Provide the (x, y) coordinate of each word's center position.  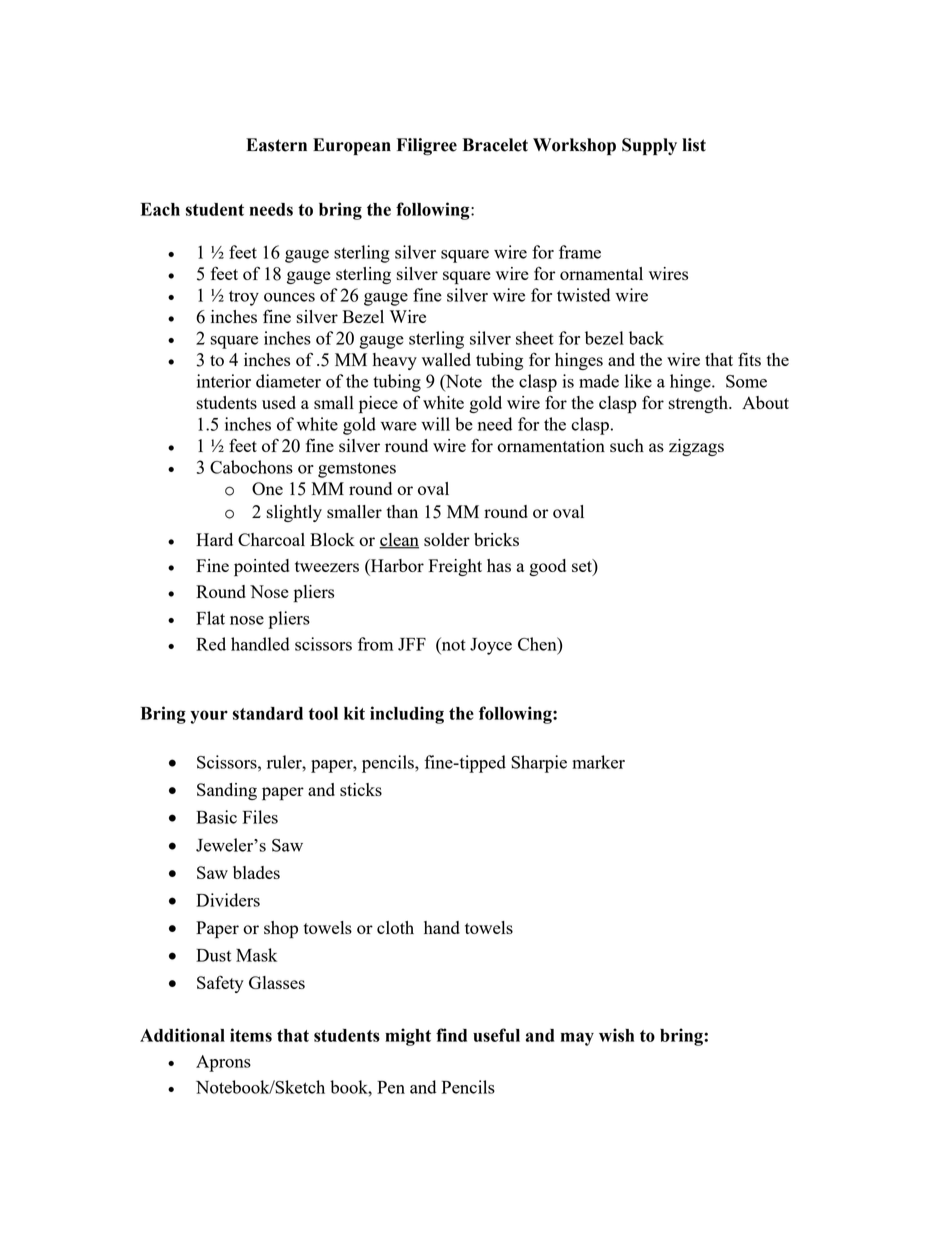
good (547, 567)
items (251, 1035)
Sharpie (539, 764)
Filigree (427, 147)
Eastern (276, 145)
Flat (210, 618)
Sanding (227, 791)
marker (598, 762)
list (694, 145)
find (451, 1035)
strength (699, 404)
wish (616, 1035)
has (499, 565)
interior (224, 381)
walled (446, 359)
